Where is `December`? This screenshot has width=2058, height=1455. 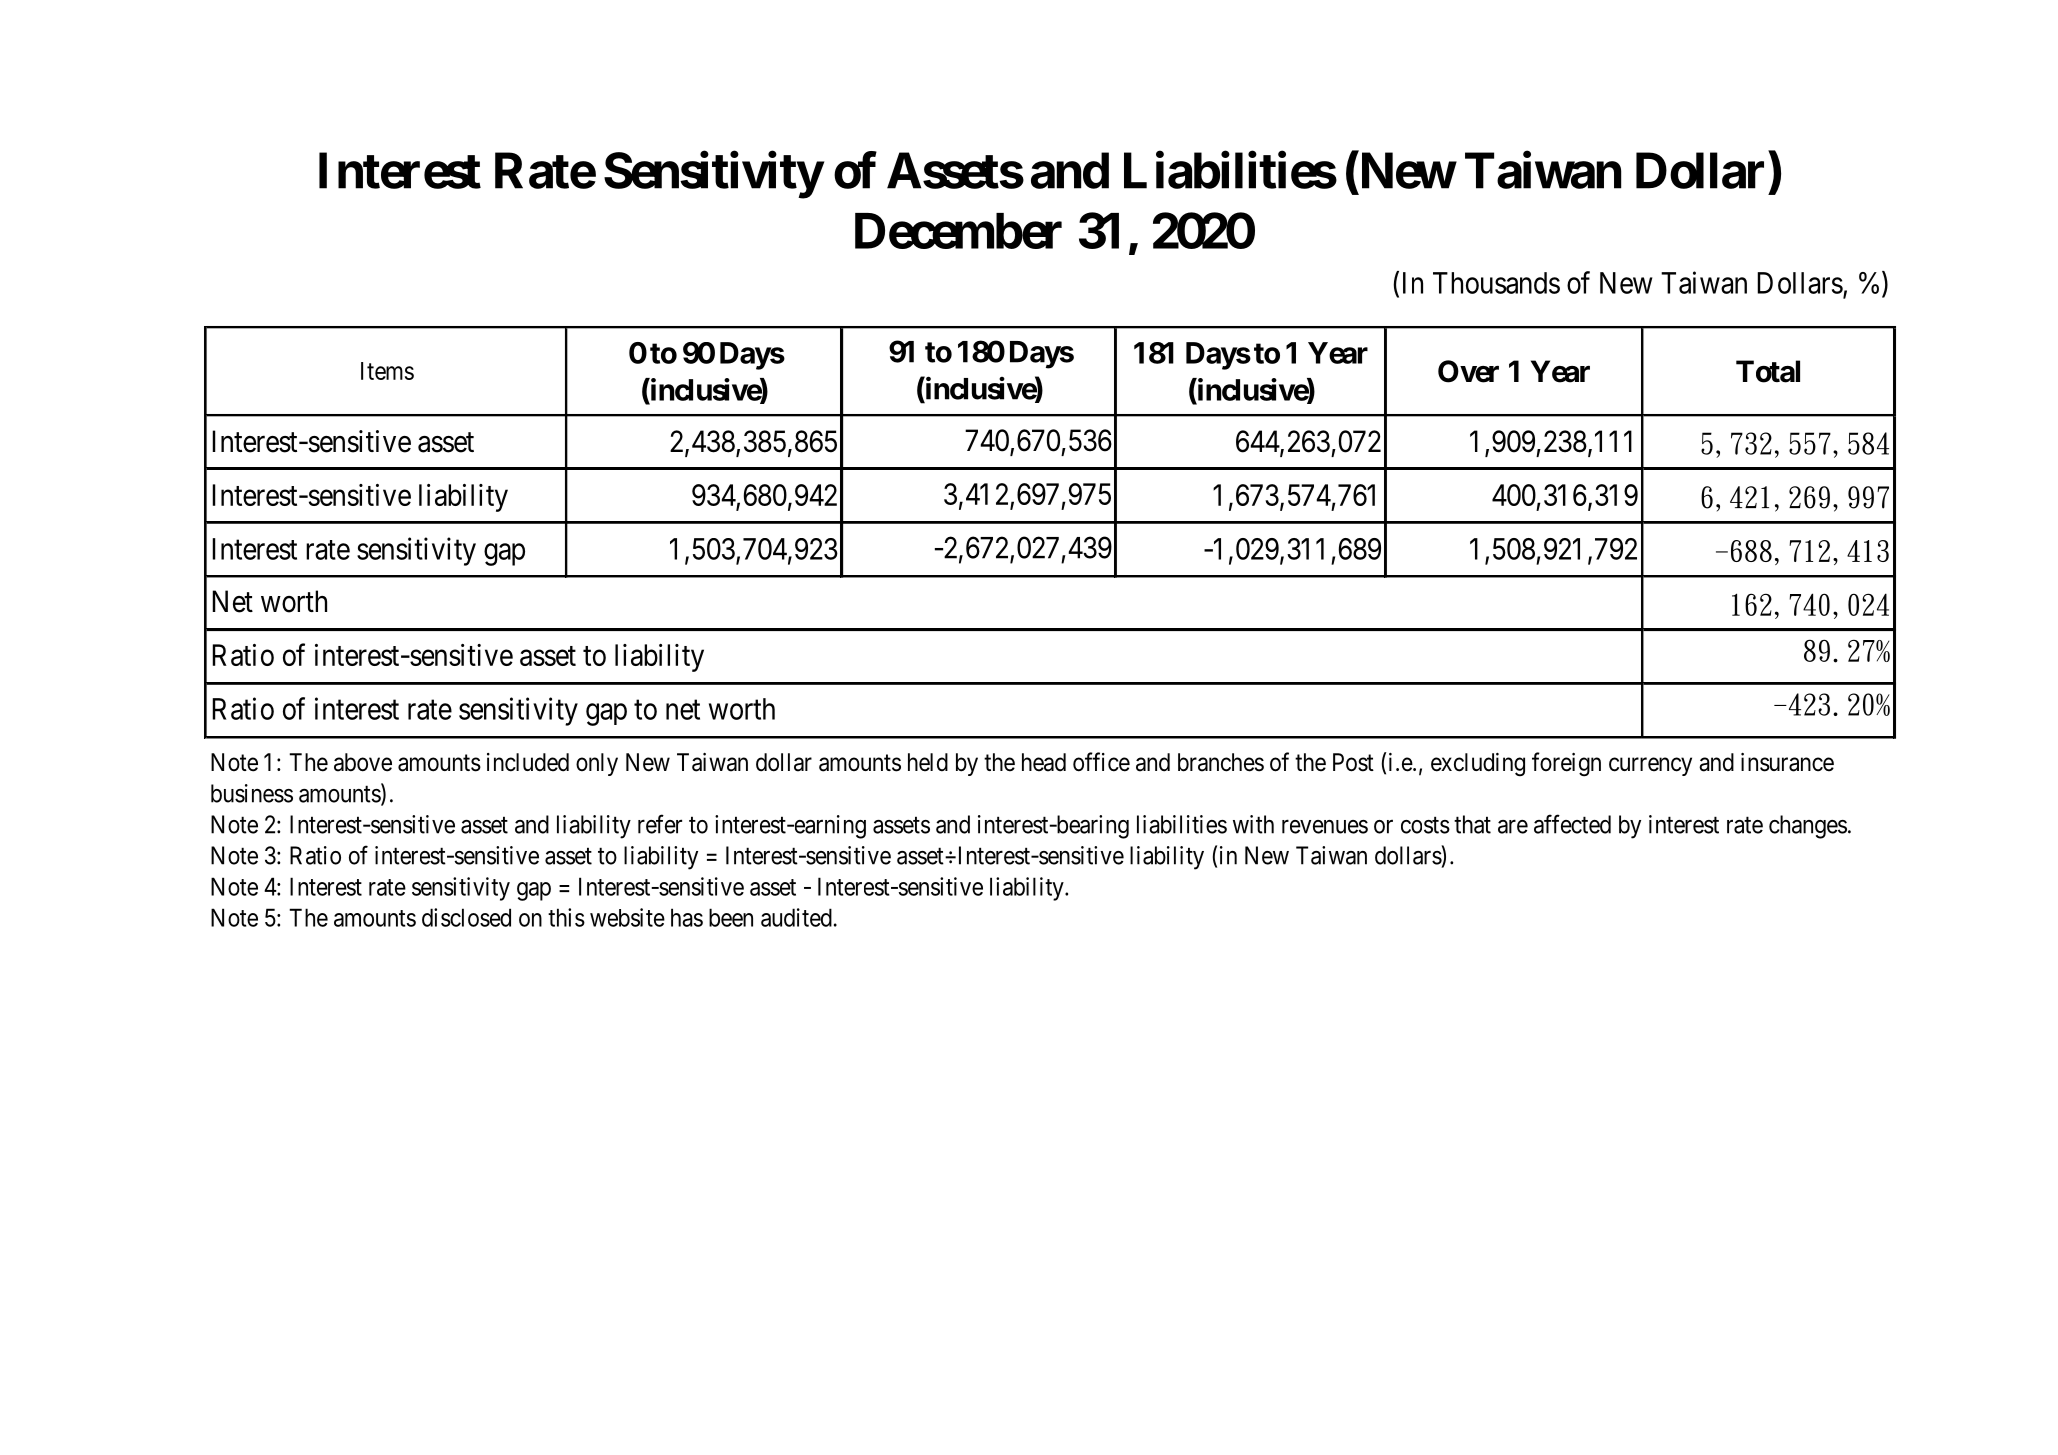 December is located at coordinates (958, 231).
